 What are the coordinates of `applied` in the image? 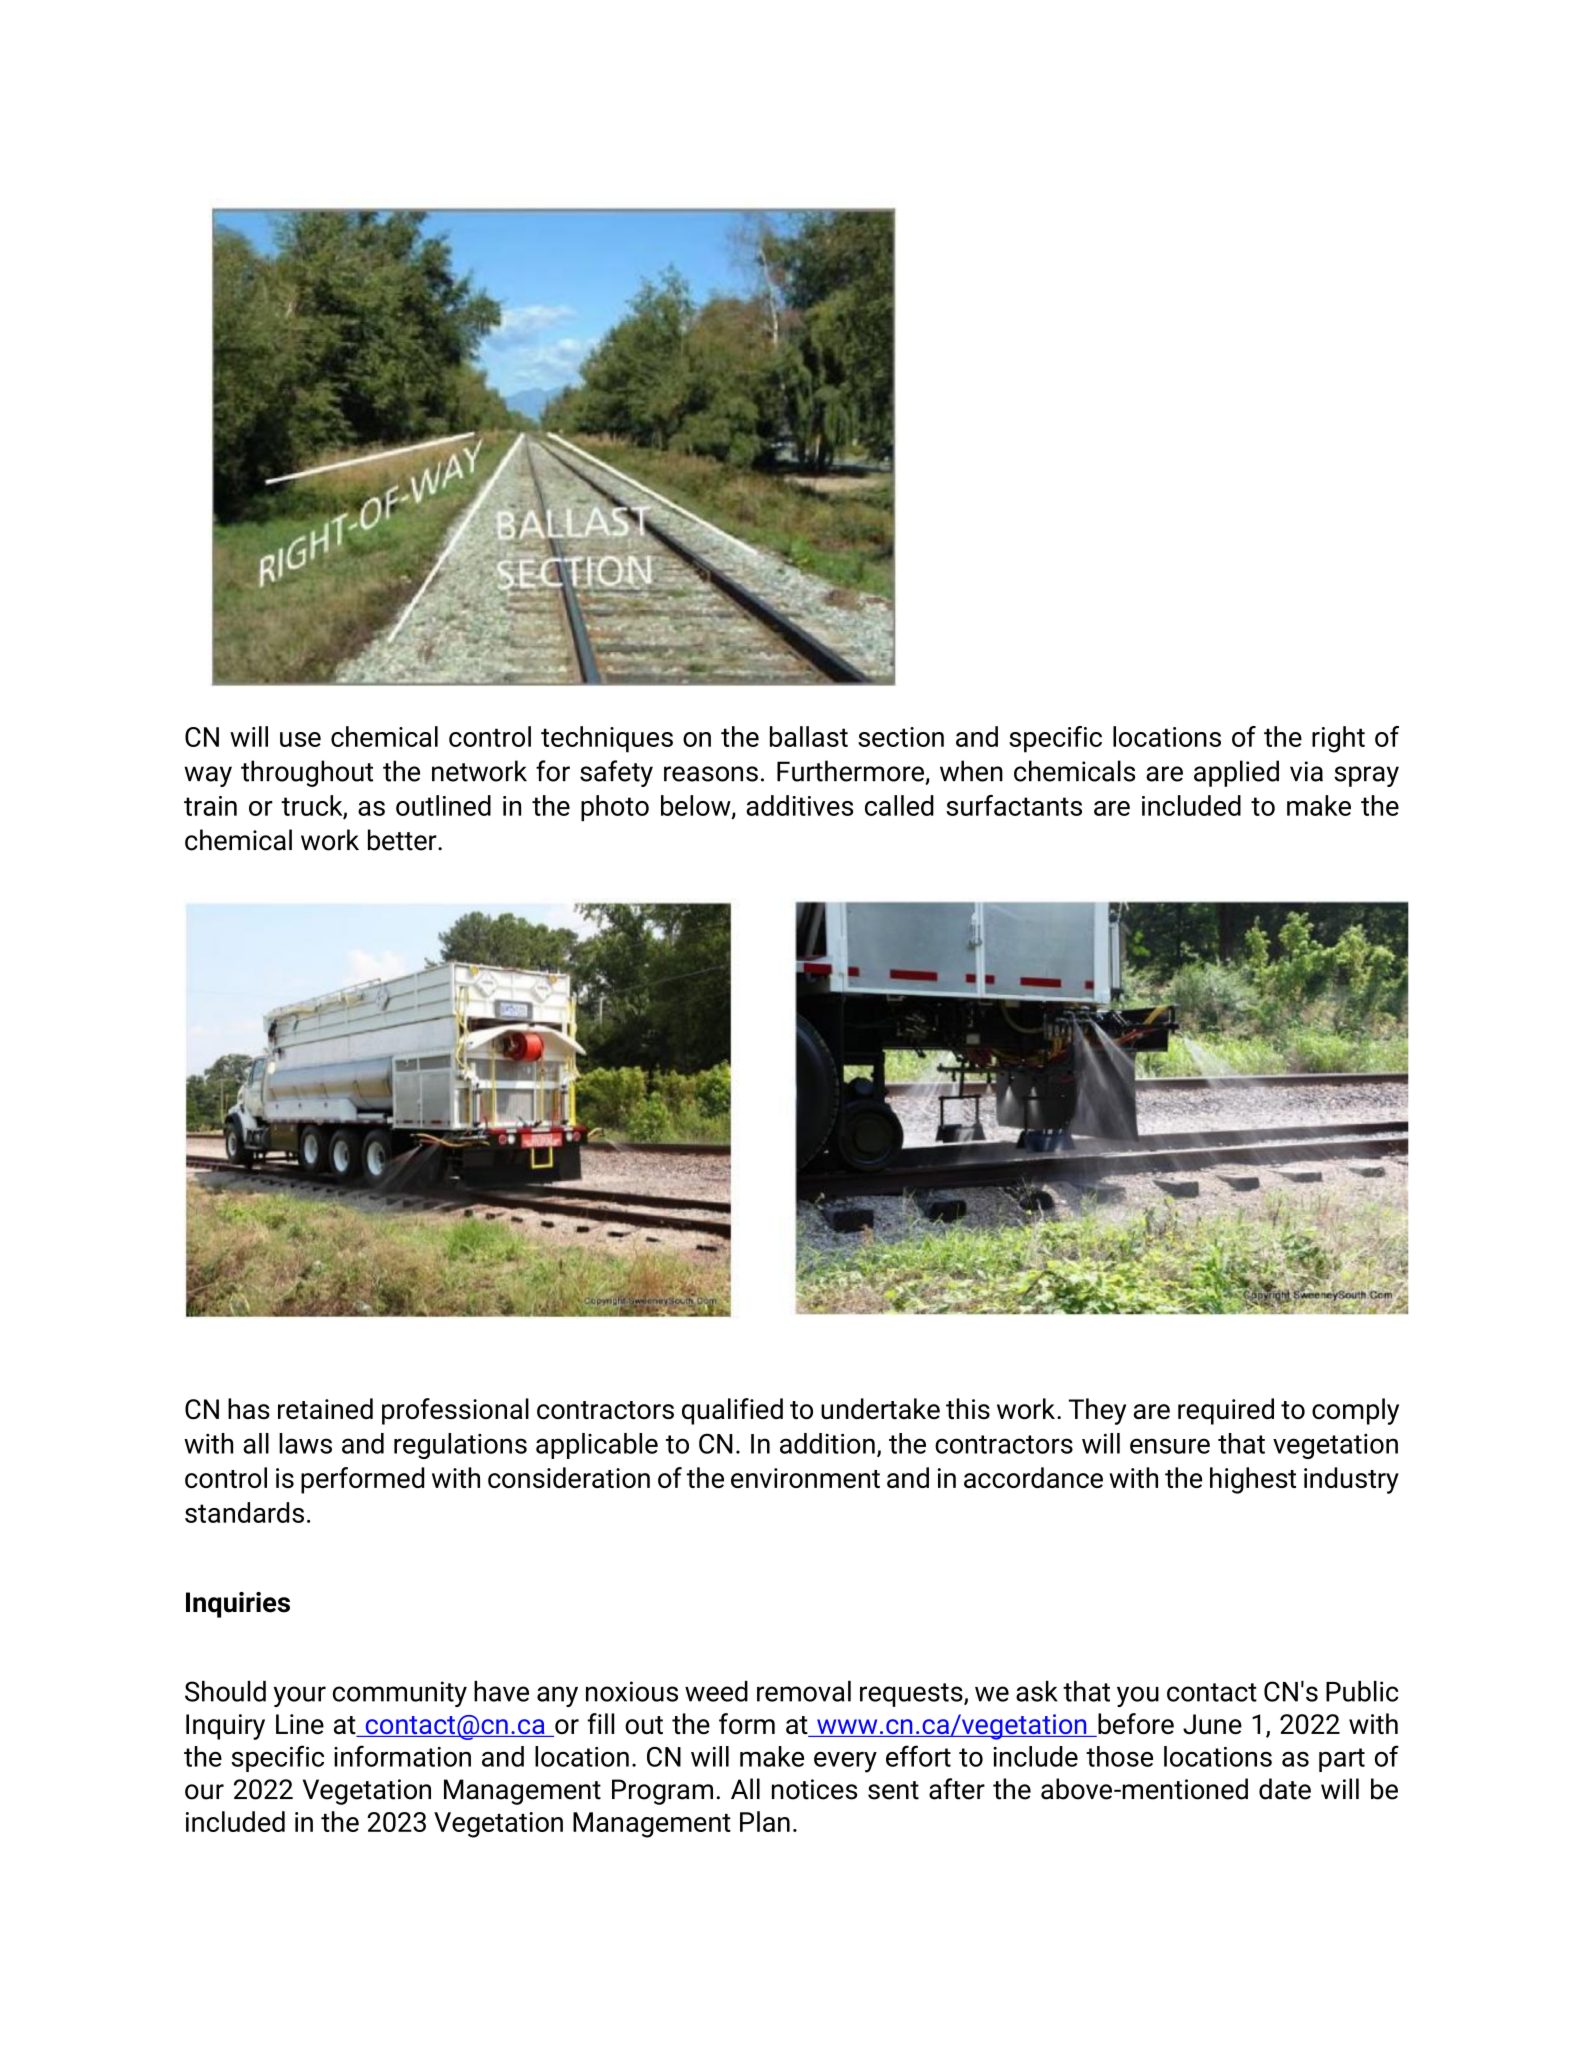 It's located at (1236, 773).
